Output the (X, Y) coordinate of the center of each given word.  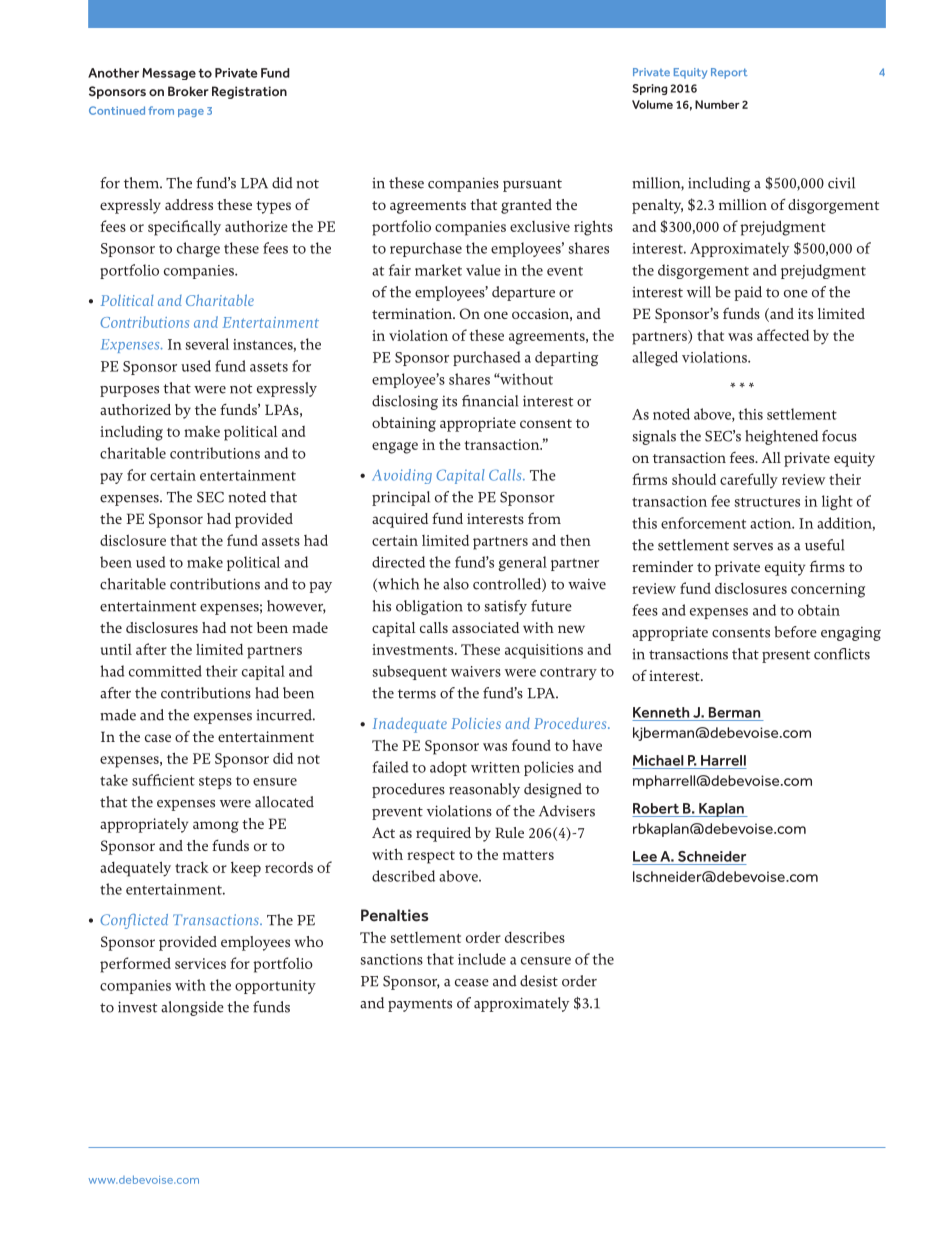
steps (215, 782)
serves (753, 547)
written (495, 767)
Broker (188, 91)
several (207, 344)
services (200, 963)
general (522, 563)
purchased (487, 358)
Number (717, 104)
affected (783, 335)
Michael (658, 760)
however (296, 607)
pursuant (532, 185)
